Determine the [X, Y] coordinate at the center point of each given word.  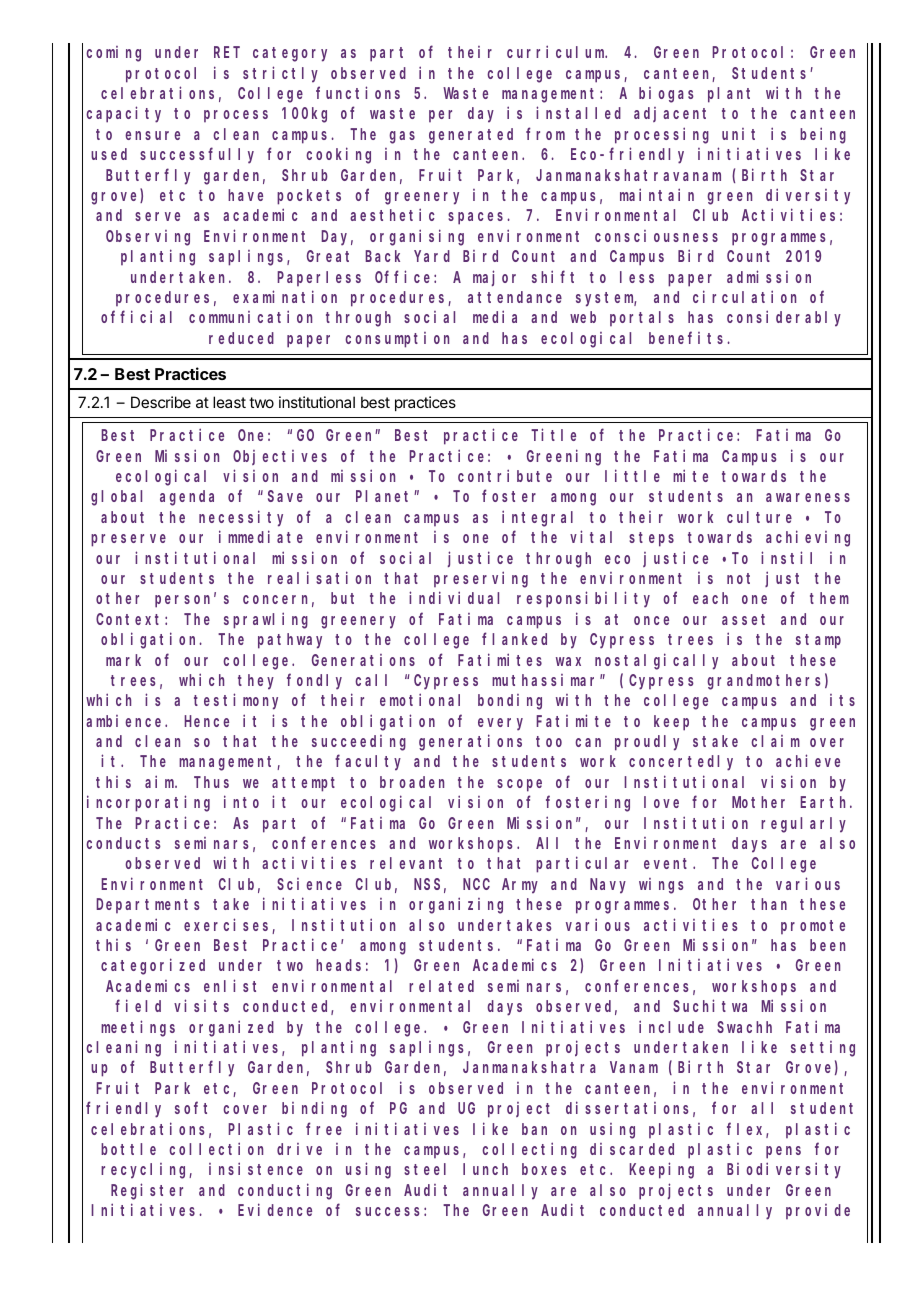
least [229, 402]
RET [227, 52]
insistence [256, 1169]
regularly [803, 825]
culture [759, 517]
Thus [211, 782]
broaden [412, 782]
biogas [666, 95]
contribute [505, 475]
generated [471, 136]
